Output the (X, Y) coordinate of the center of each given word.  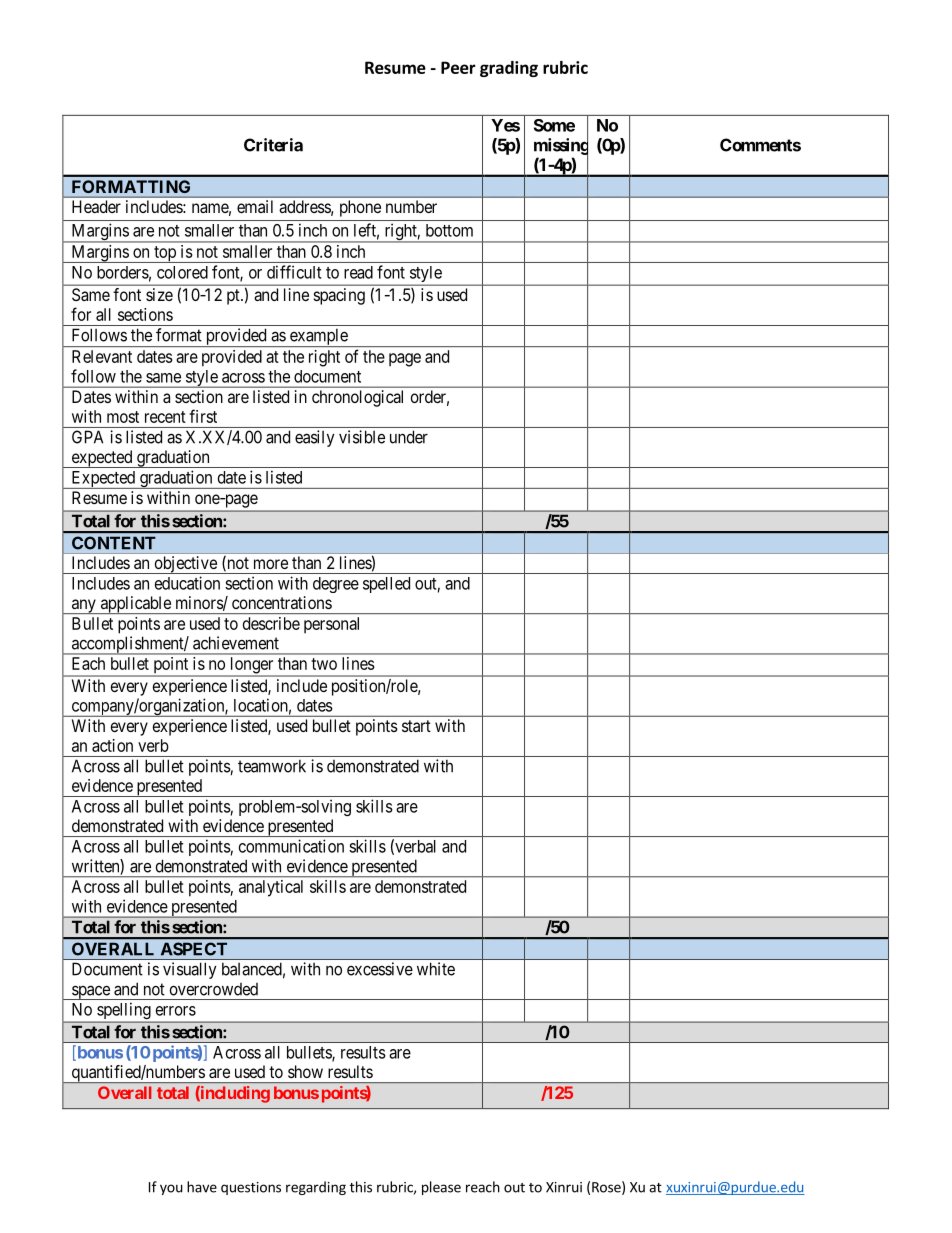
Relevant (102, 356)
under (409, 437)
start (416, 726)
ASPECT (194, 949)
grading (509, 69)
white (436, 969)
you (171, 1189)
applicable (135, 605)
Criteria (273, 145)
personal (331, 625)
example (319, 337)
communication (291, 846)
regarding (316, 1188)
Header (96, 206)
